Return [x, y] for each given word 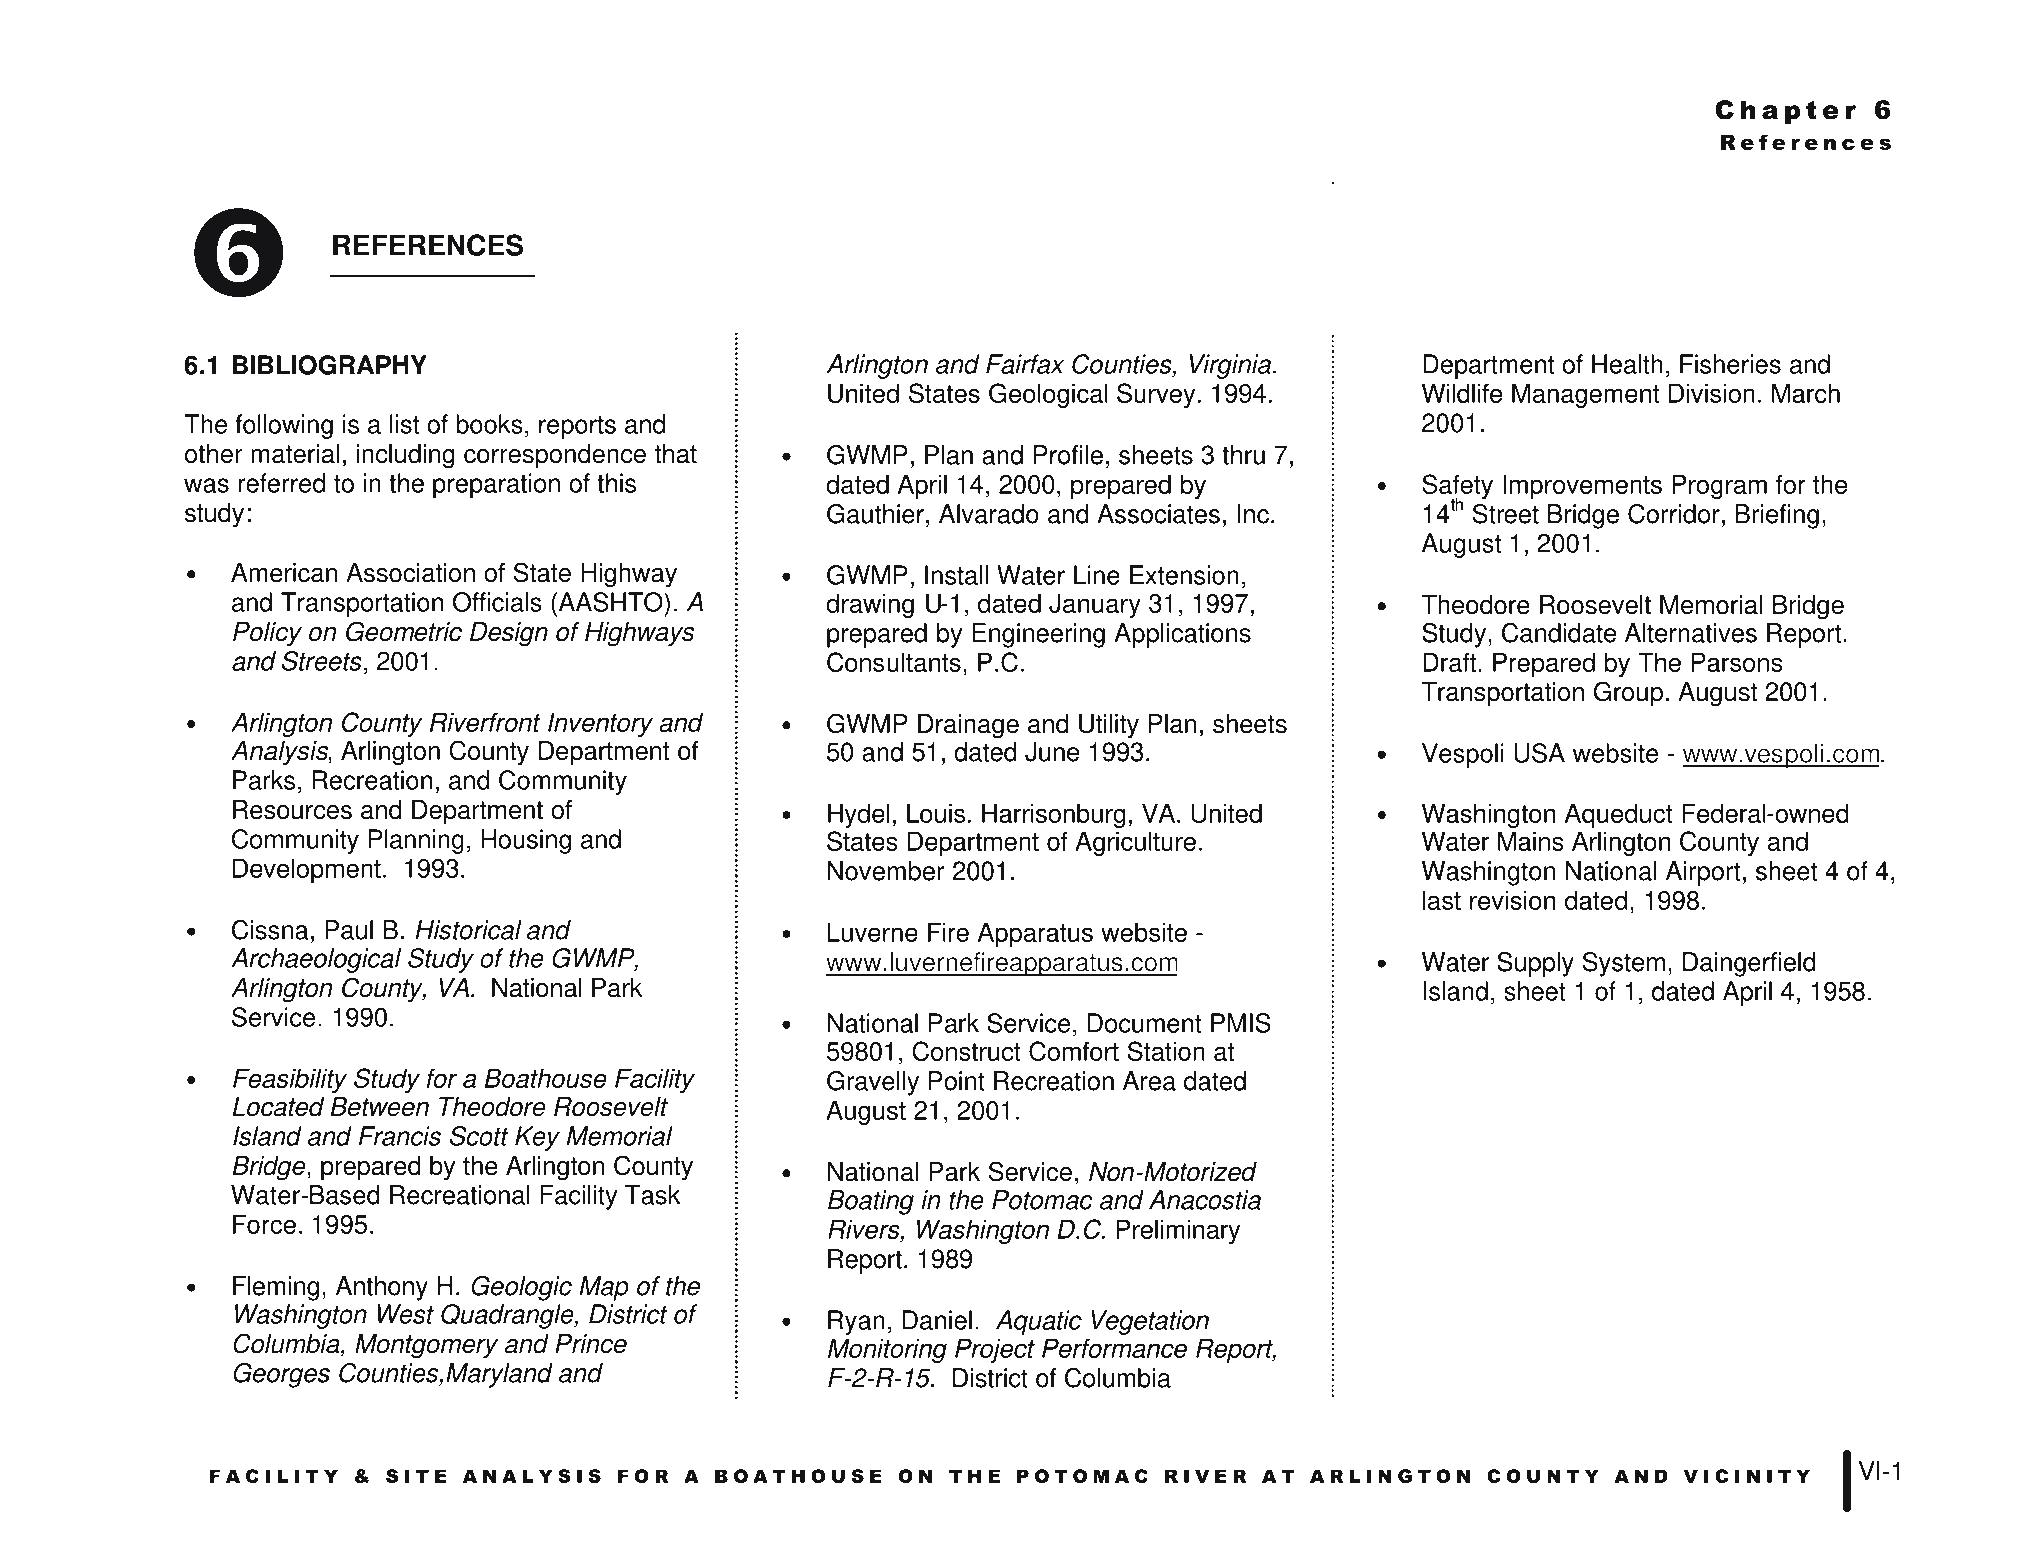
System [1623, 964]
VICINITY [1747, 1476]
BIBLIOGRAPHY [330, 365]
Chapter [1785, 112]
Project [995, 1351]
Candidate [1559, 633]
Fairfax [1025, 364]
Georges [281, 1375]
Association [410, 573]
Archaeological [316, 960]
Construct [966, 1051]
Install [956, 575]
